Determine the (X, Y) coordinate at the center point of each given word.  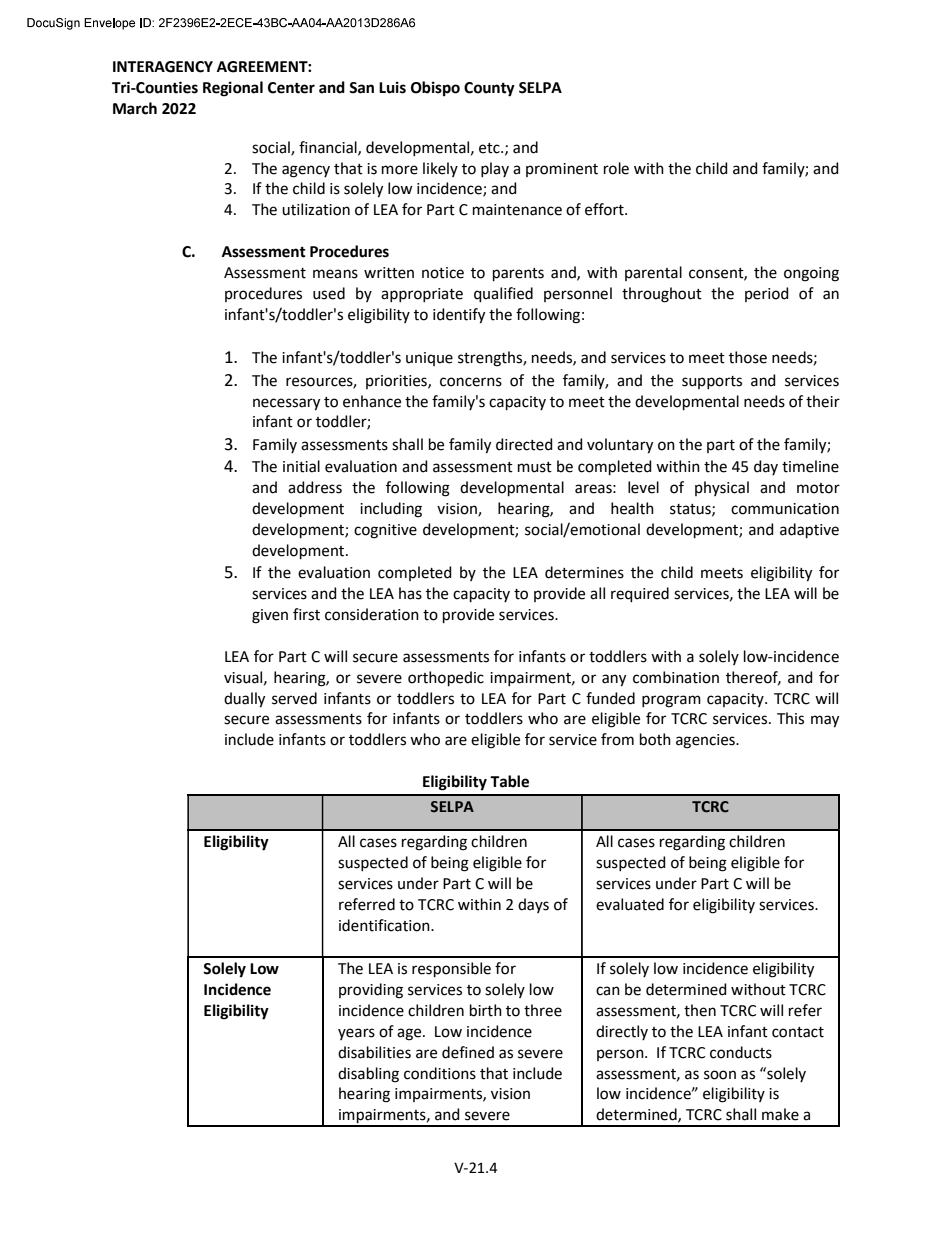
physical (722, 488)
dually (244, 700)
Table (509, 781)
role (616, 168)
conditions (440, 1073)
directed (524, 444)
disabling (368, 1075)
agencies (706, 741)
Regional (233, 89)
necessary (286, 404)
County (489, 89)
